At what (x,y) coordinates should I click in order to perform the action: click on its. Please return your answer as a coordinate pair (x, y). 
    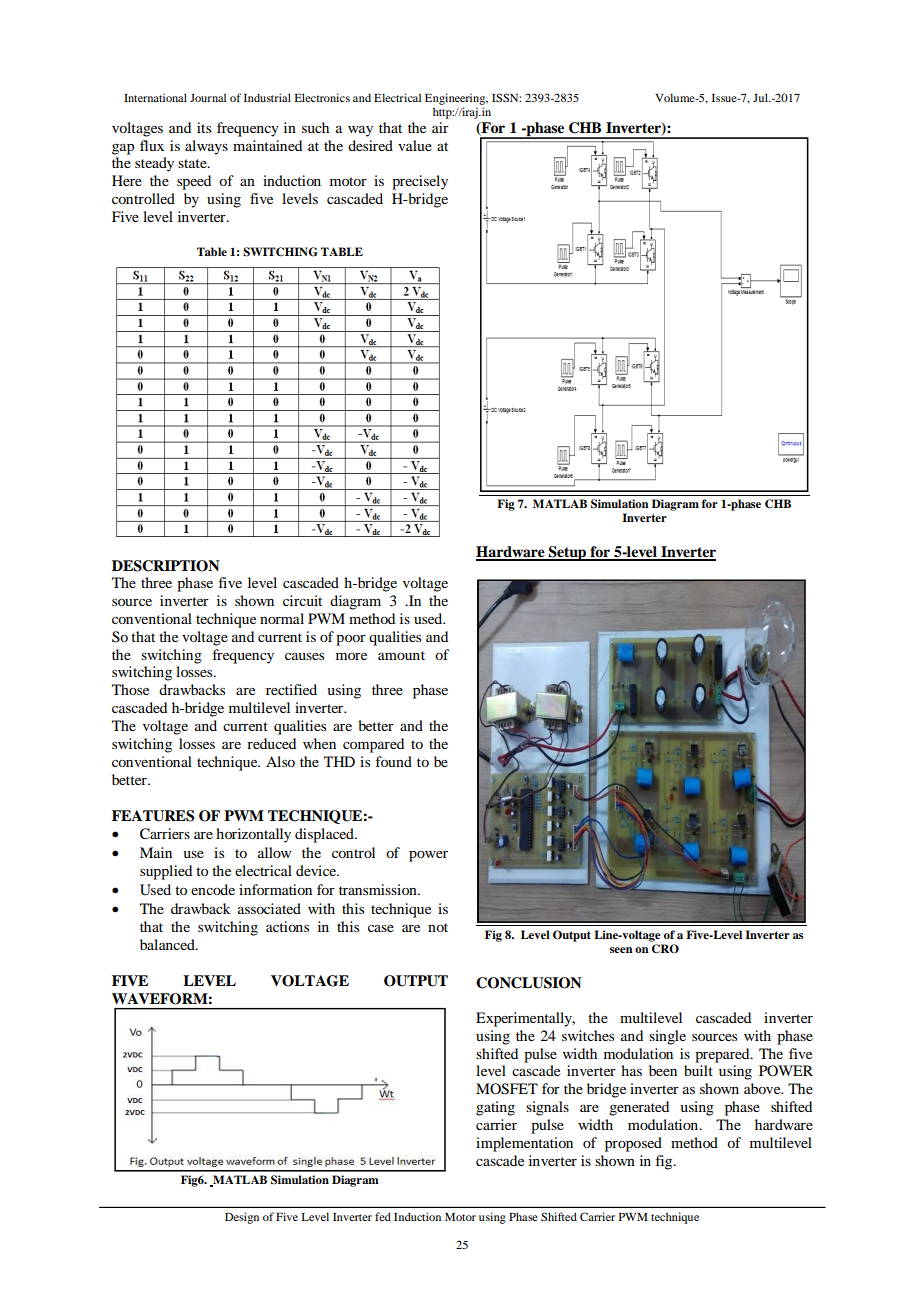
    Looking at the image, I should click on (204, 127).
